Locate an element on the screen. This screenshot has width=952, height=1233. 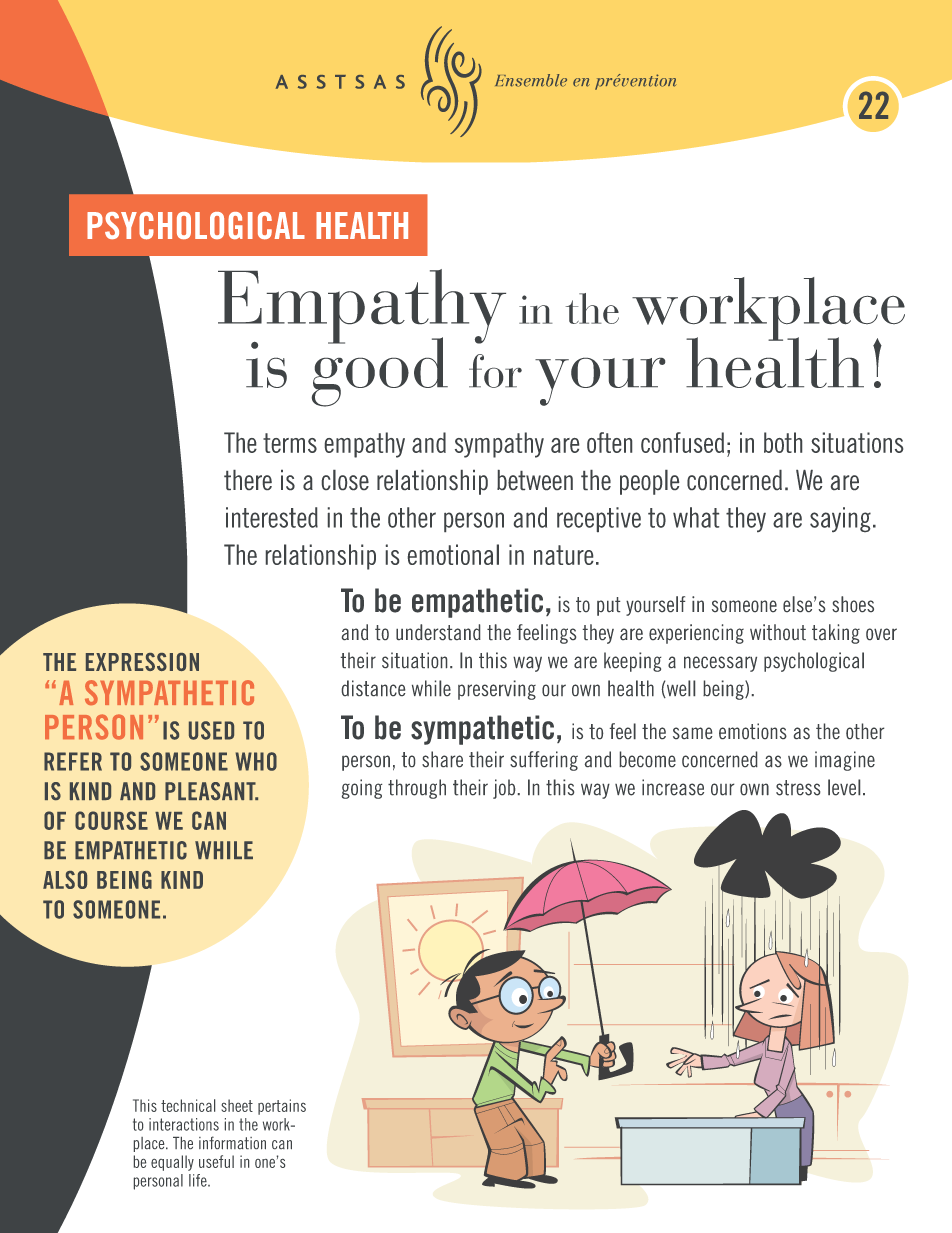
equally is located at coordinates (172, 1163).
